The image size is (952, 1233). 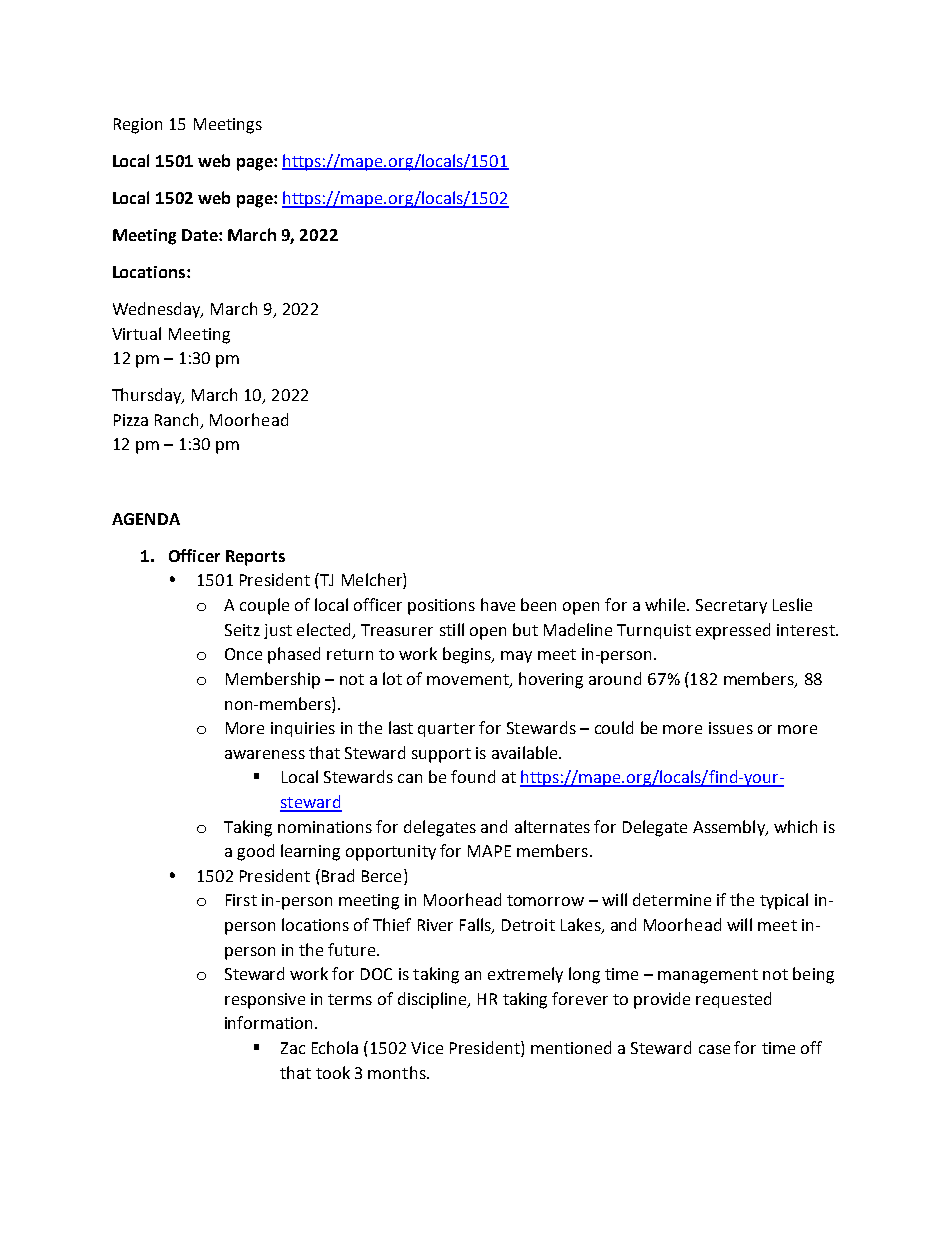 What do you see at coordinates (138, 126) in the screenshot?
I see `Region` at bounding box center [138, 126].
